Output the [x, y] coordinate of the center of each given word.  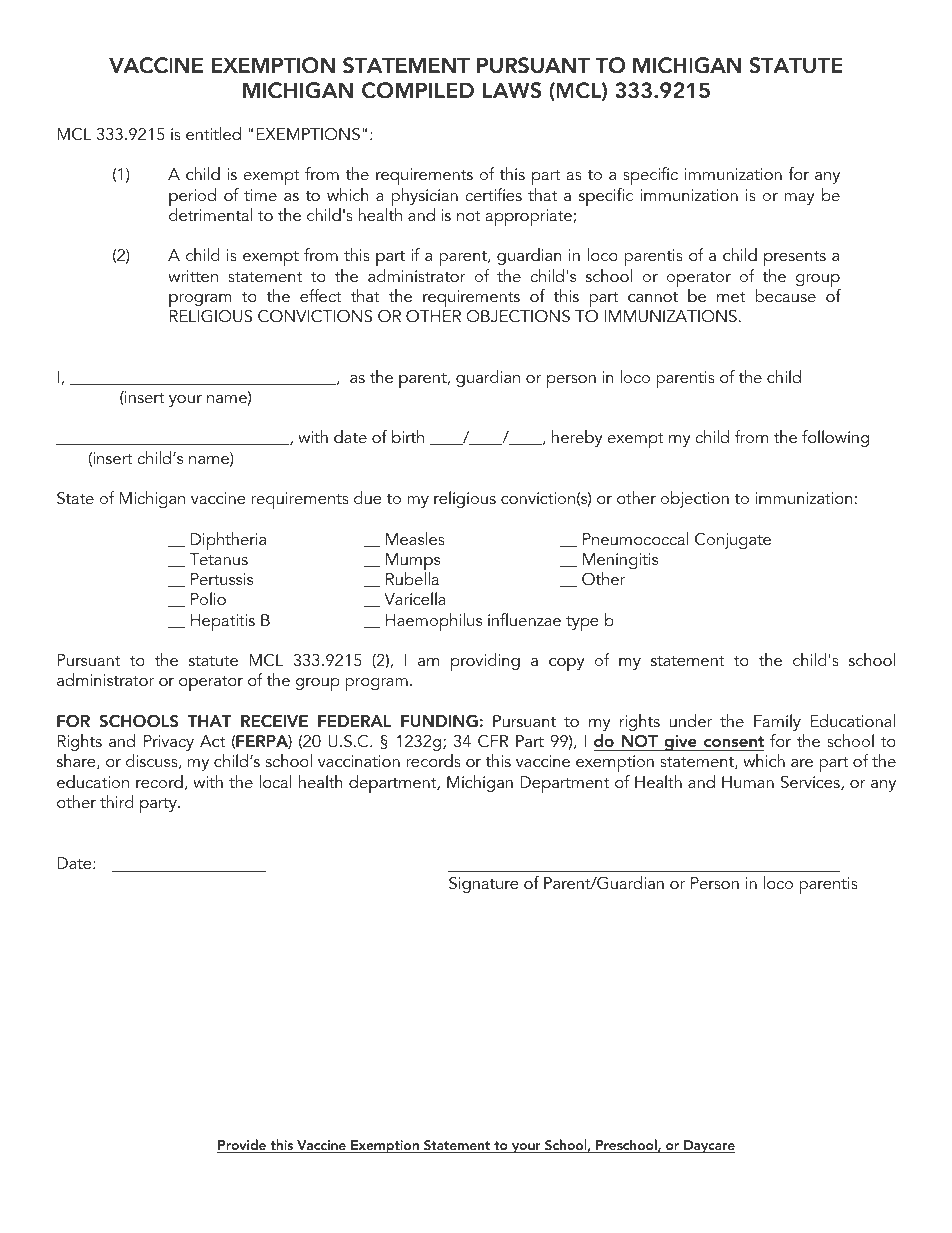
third [117, 801]
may [799, 199]
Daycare [708, 1147]
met [731, 297]
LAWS [512, 90]
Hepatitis [223, 622]
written [193, 276]
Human [748, 782]
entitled [213, 133]
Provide [243, 1146]
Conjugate [733, 541]
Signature [484, 885]
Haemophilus [434, 622]
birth [408, 436]
